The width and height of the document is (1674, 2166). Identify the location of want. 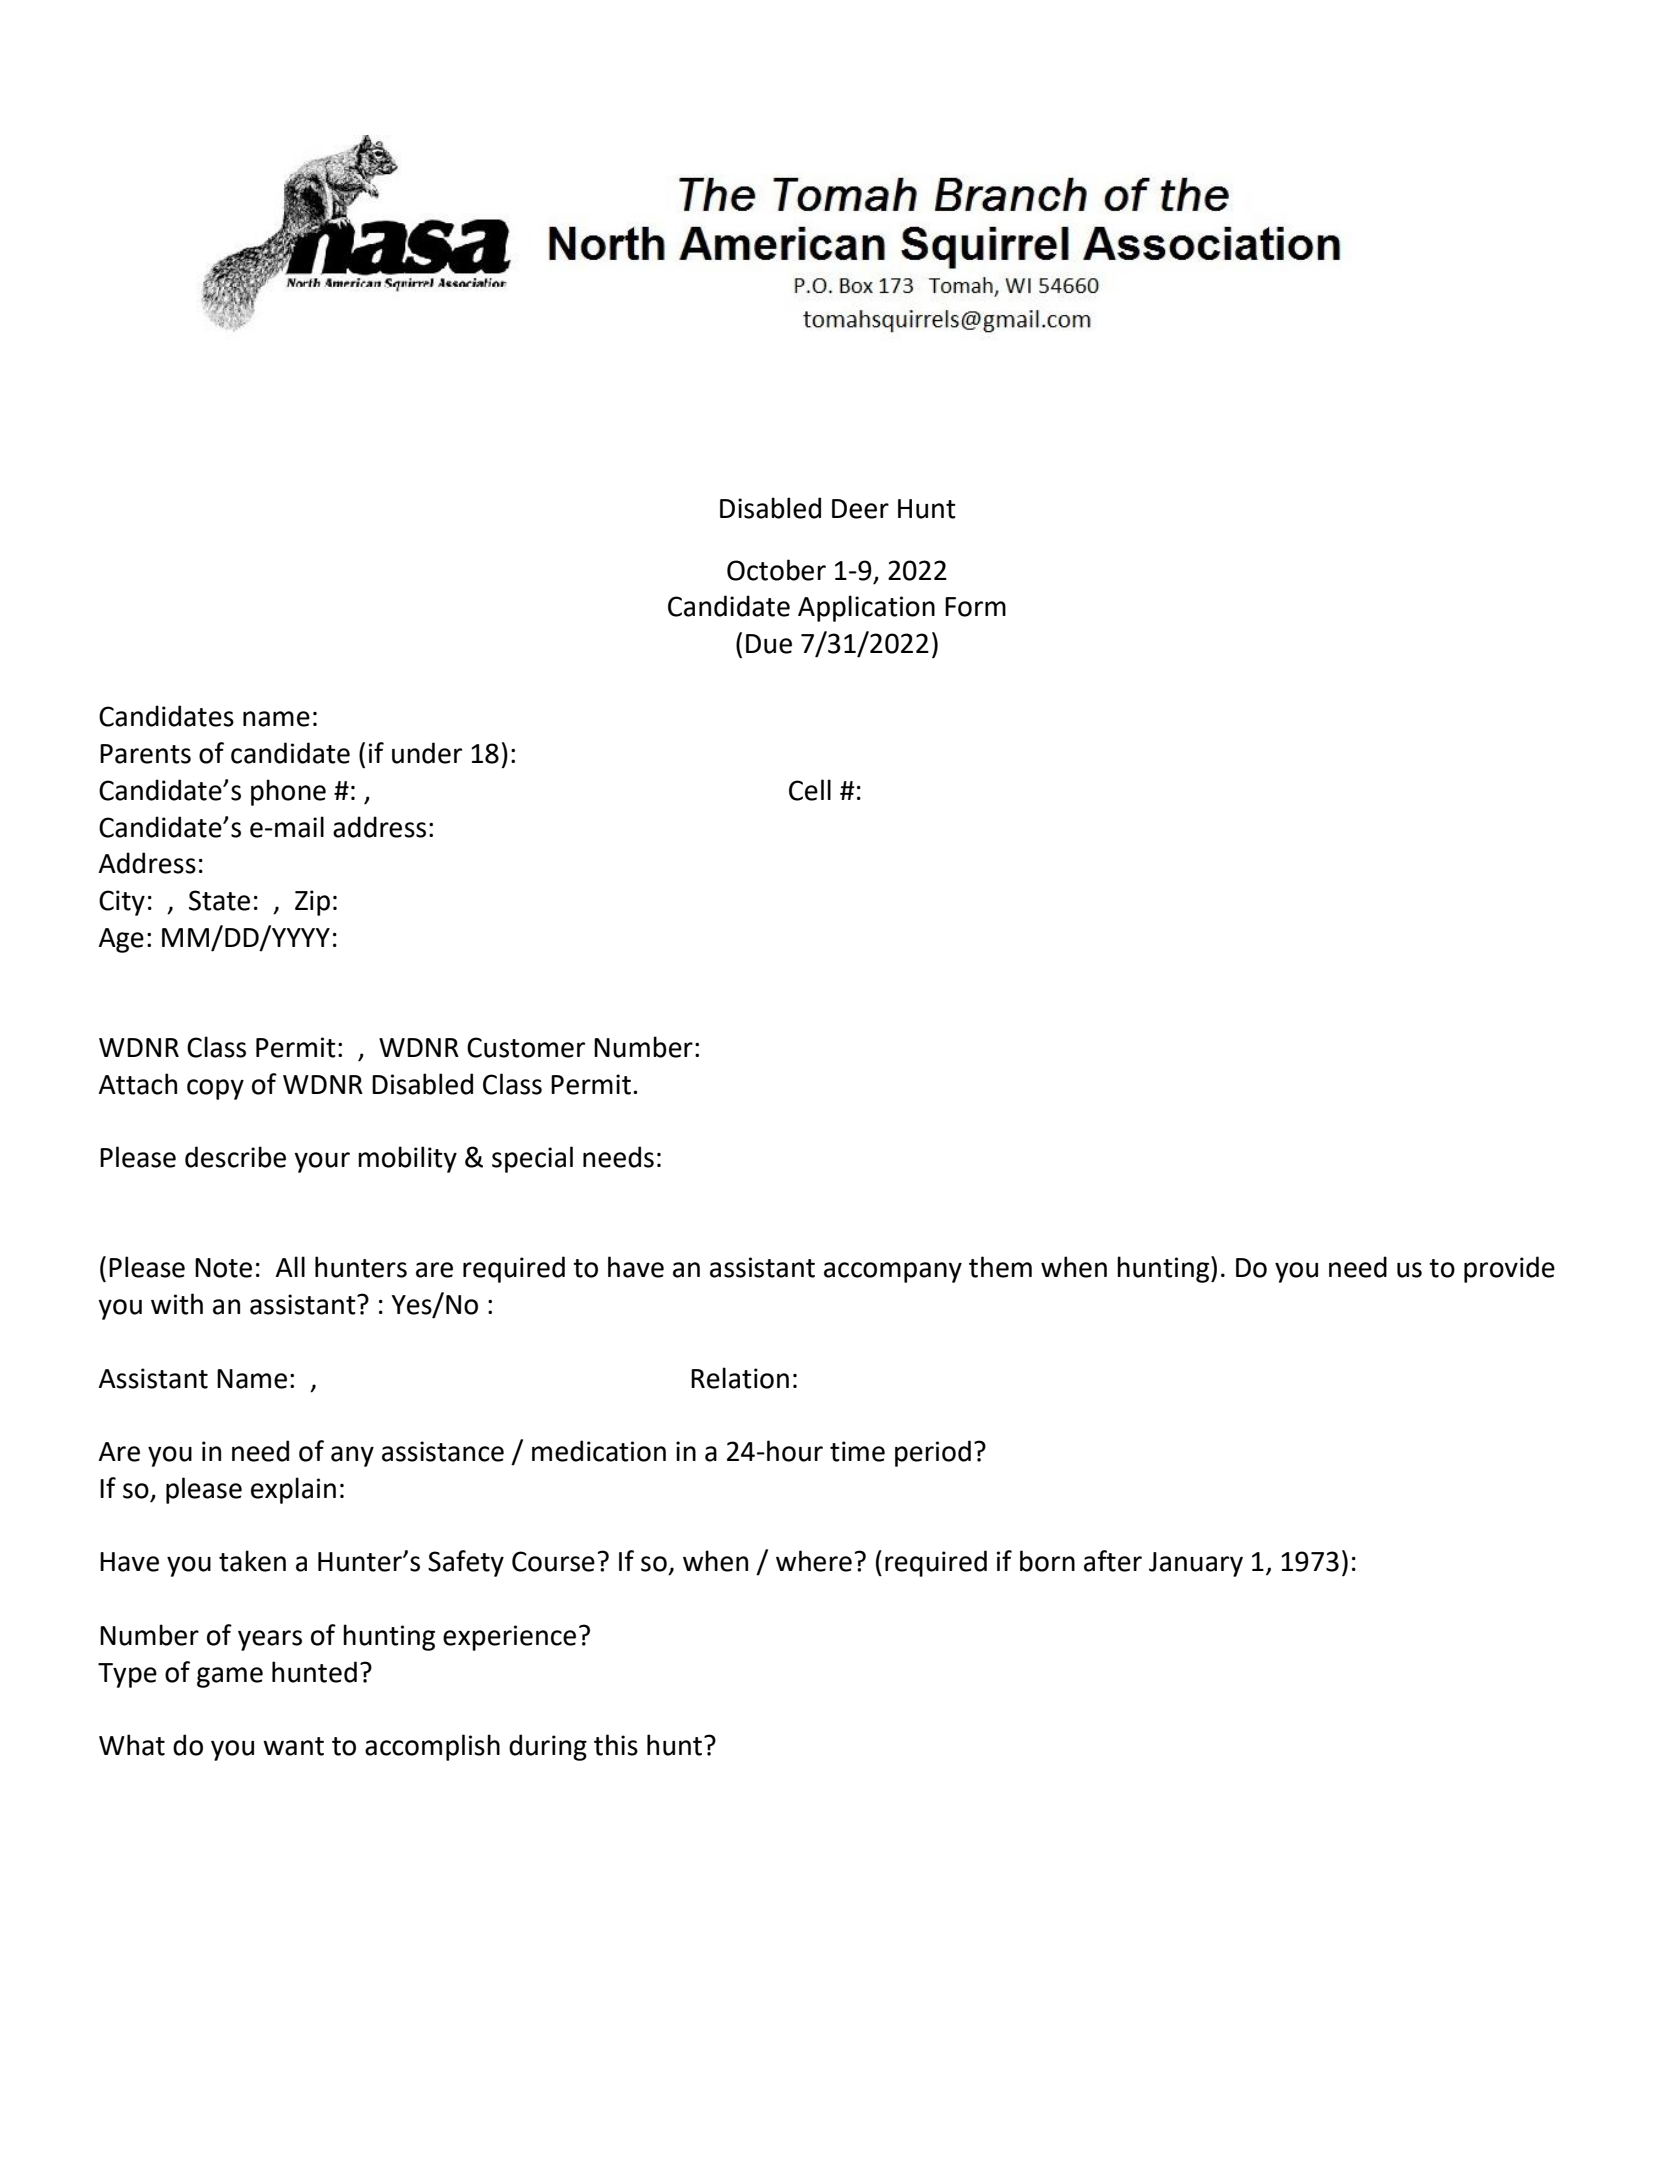
(293, 1746).
